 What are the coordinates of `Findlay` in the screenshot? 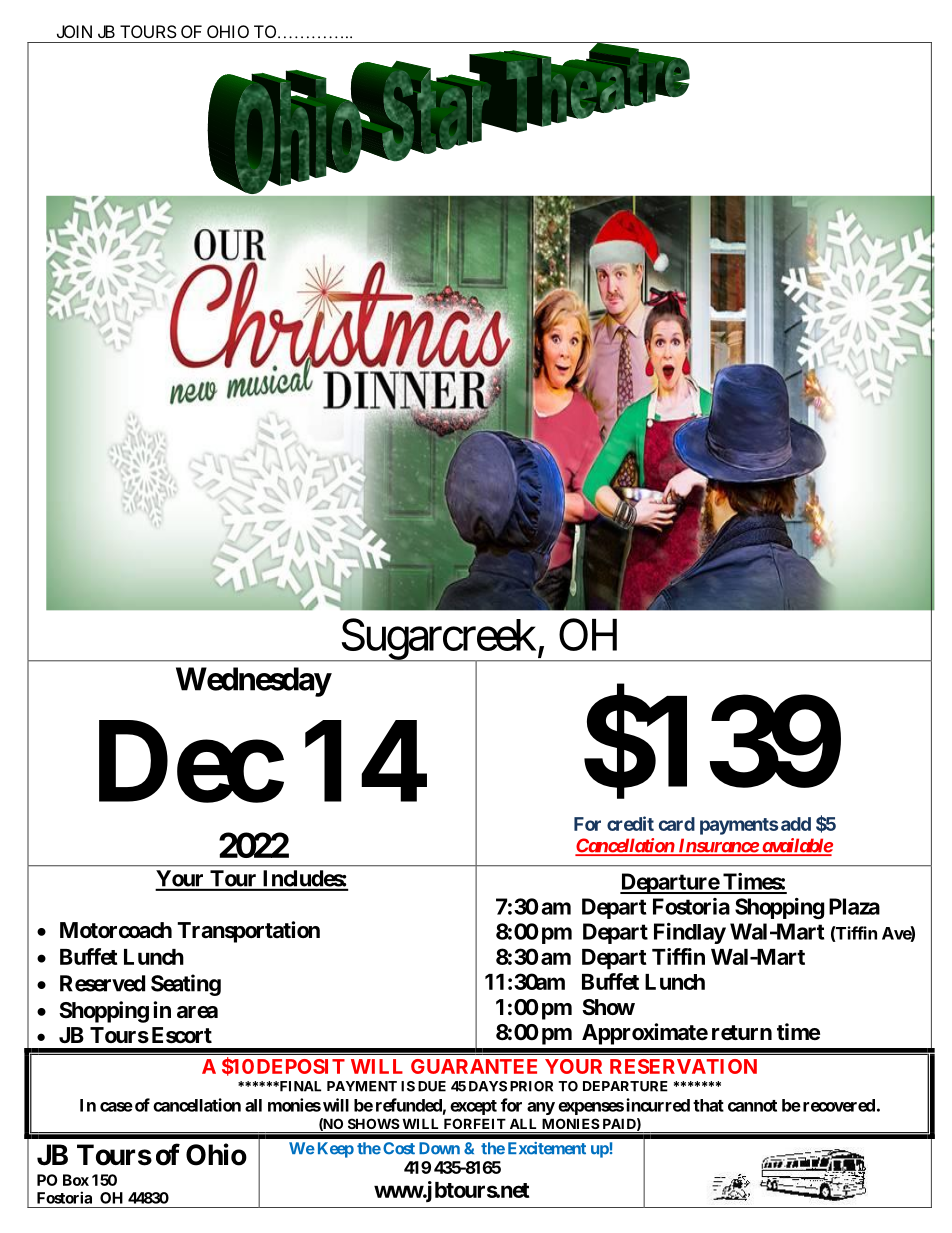 It's located at (690, 933).
